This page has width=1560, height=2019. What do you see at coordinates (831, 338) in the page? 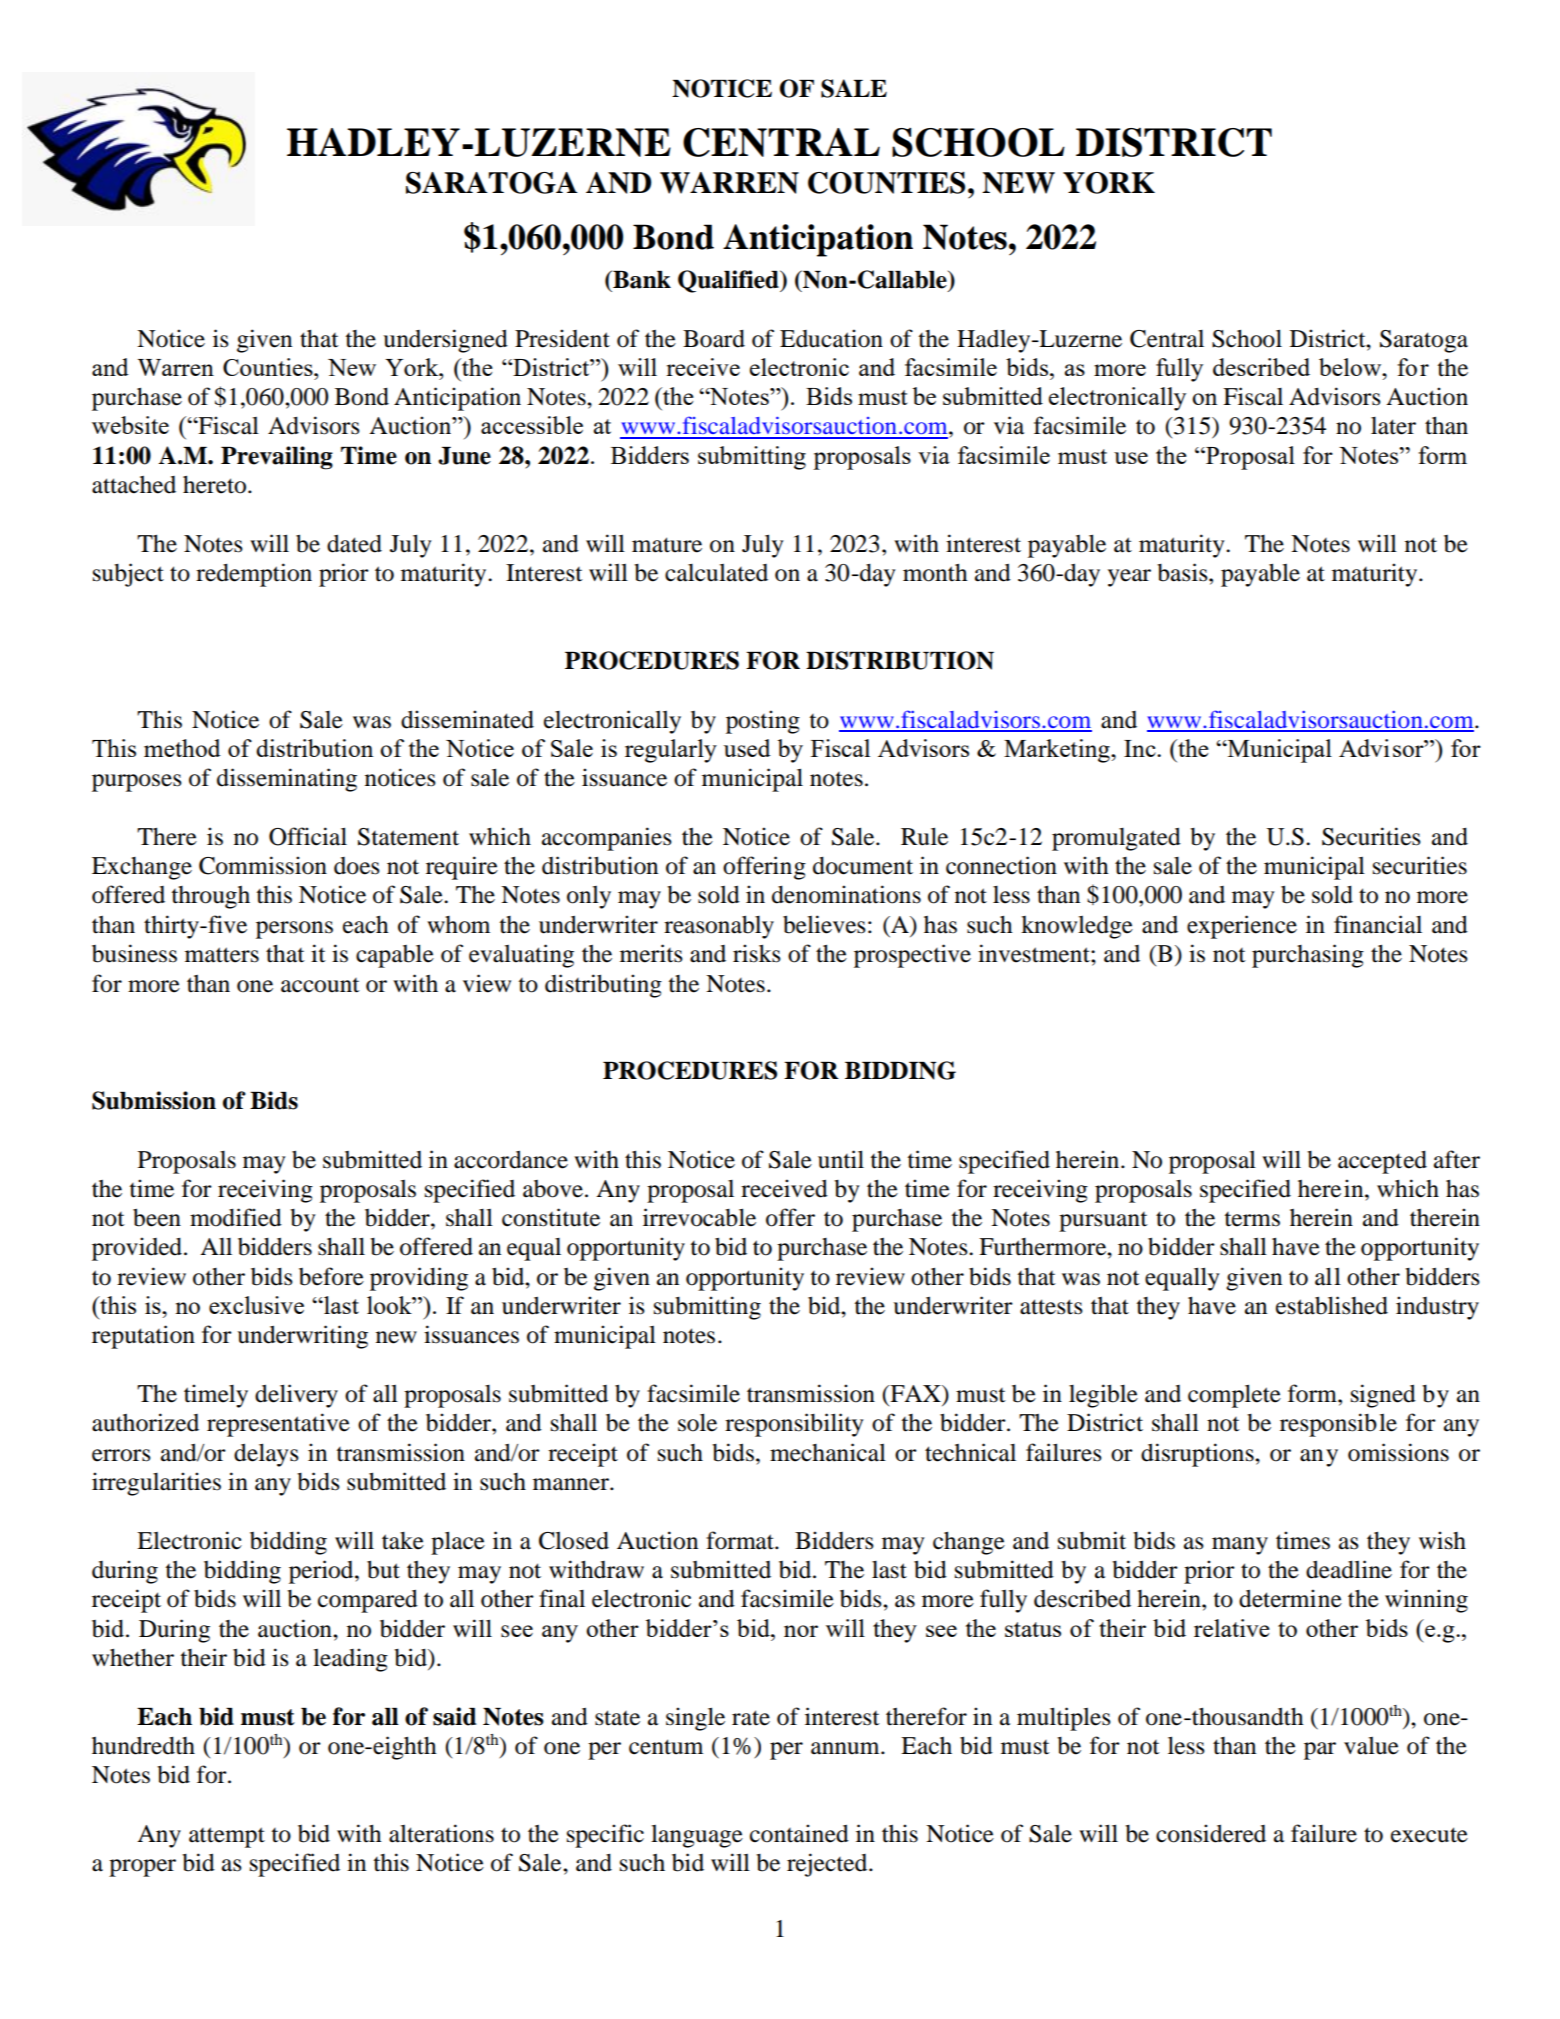
I see `Education` at bounding box center [831, 338].
